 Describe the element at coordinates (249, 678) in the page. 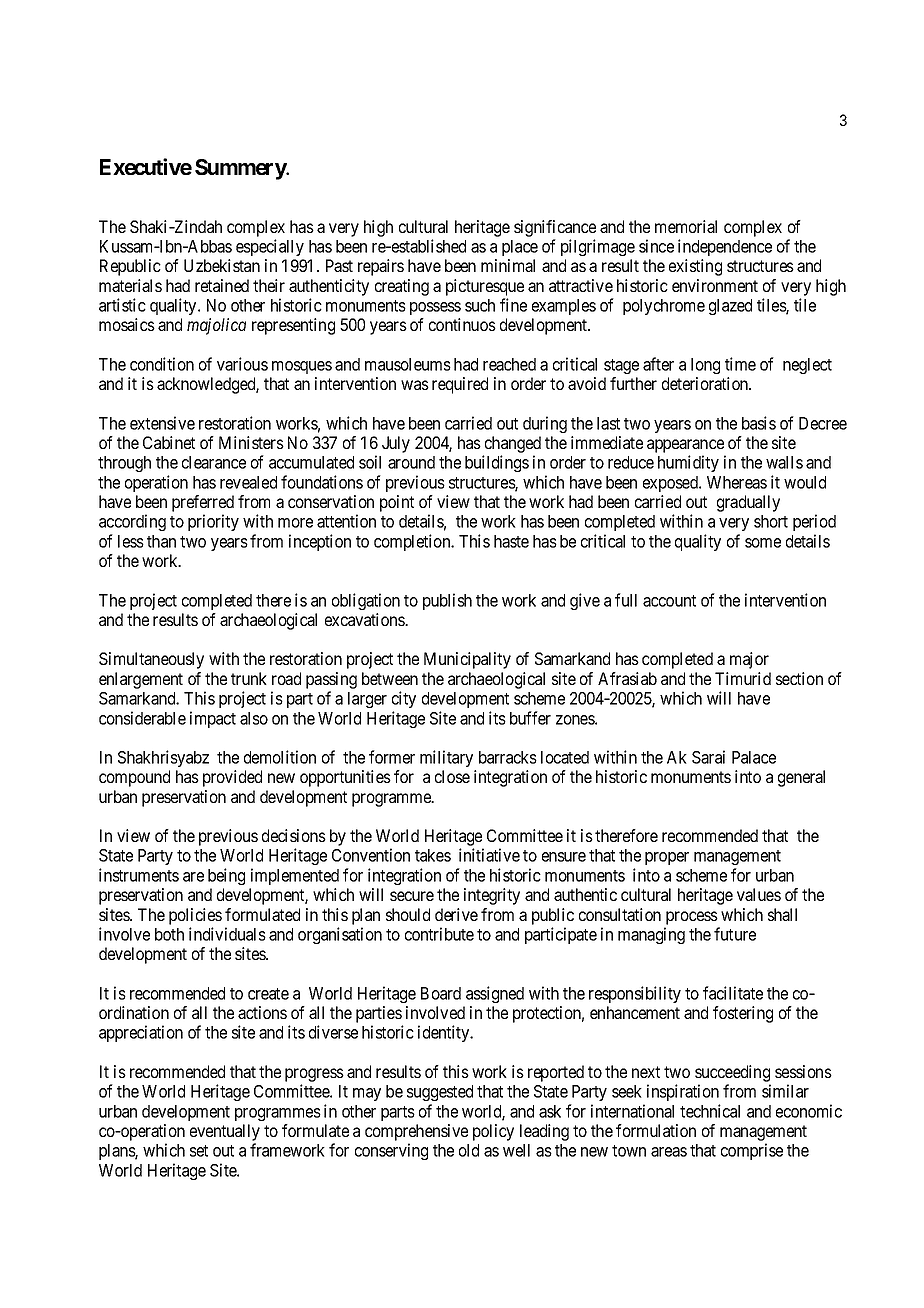

I see `trunk` at that location.
